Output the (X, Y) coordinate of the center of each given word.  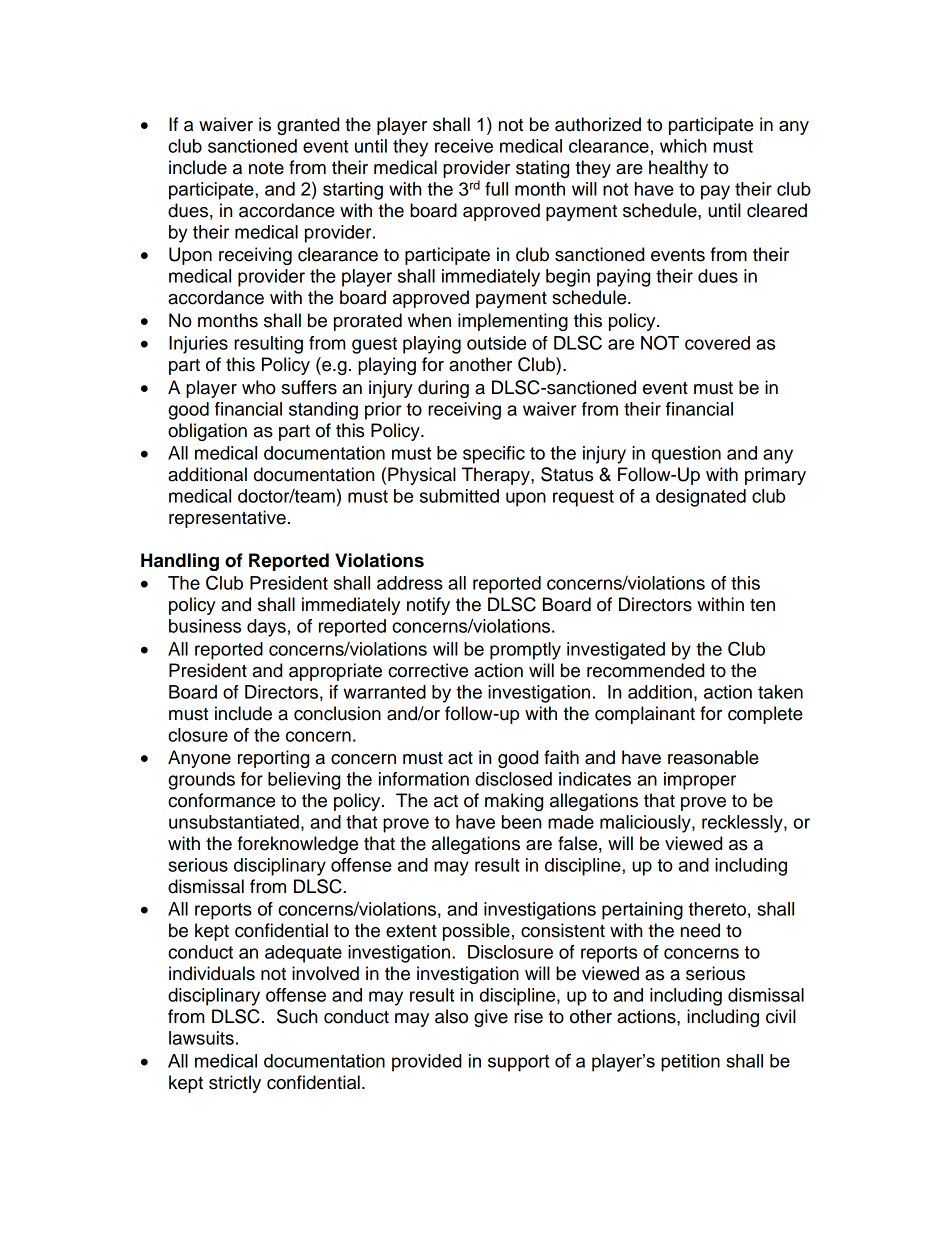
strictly (235, 1084)
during (443, 389)
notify (428, 606)
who (259, 387)
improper (700, 781)
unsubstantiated (234, 822)
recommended (645, 670)
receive (464, 146)
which (683, 146)
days (266, 628)
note (266, 168)
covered (717, 343)
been (521, 822)
